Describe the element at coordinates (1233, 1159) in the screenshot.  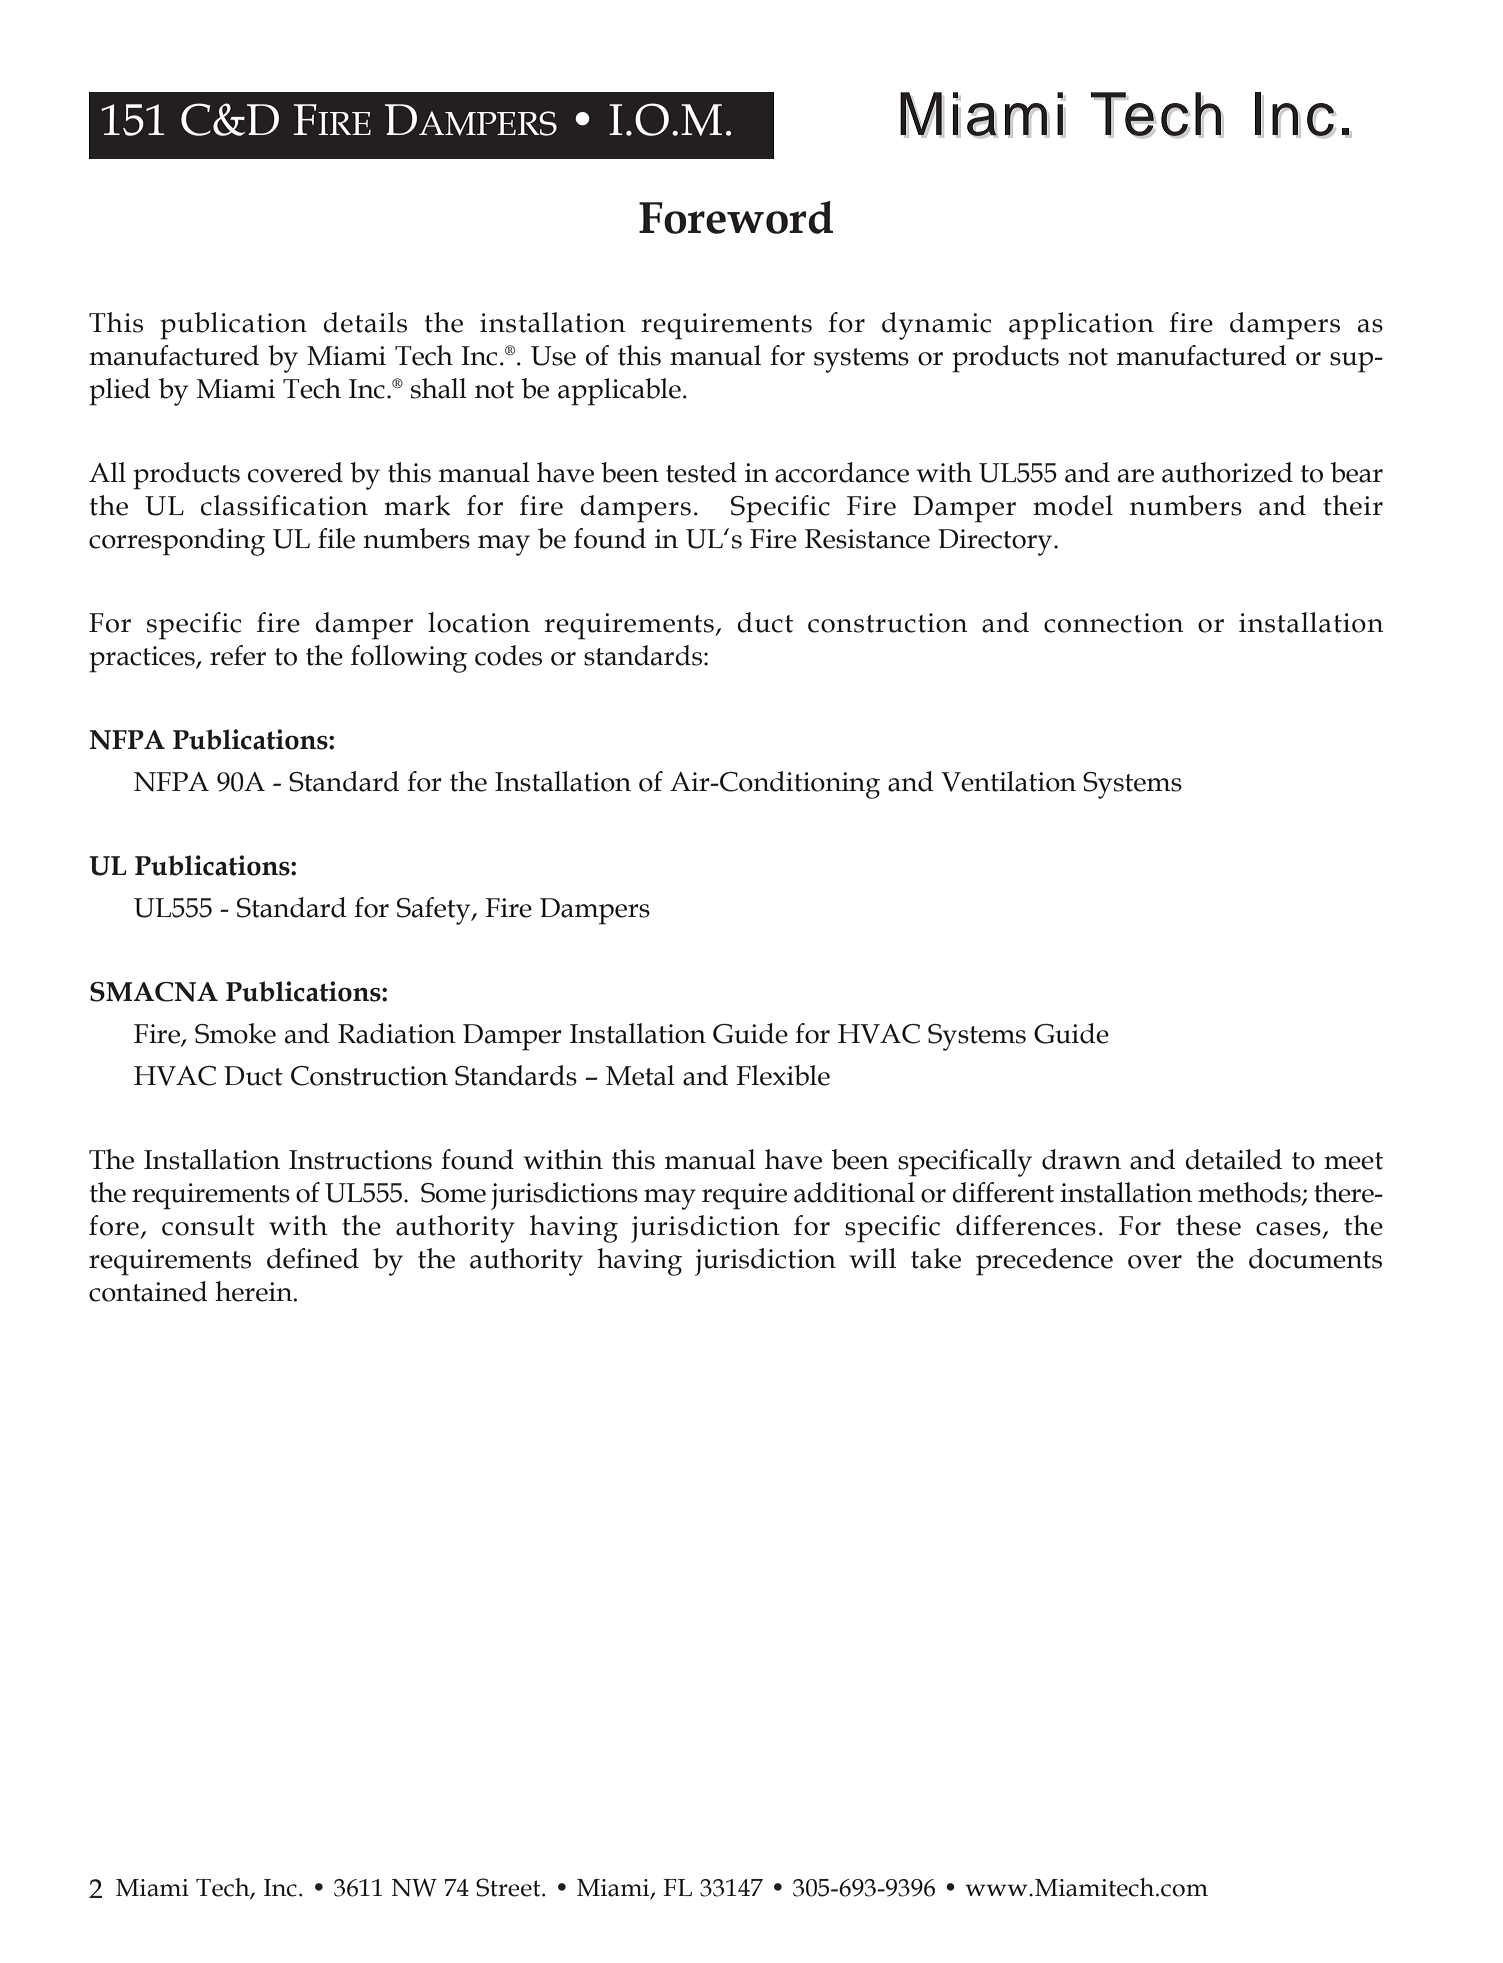
I see `detailed` at that location.
